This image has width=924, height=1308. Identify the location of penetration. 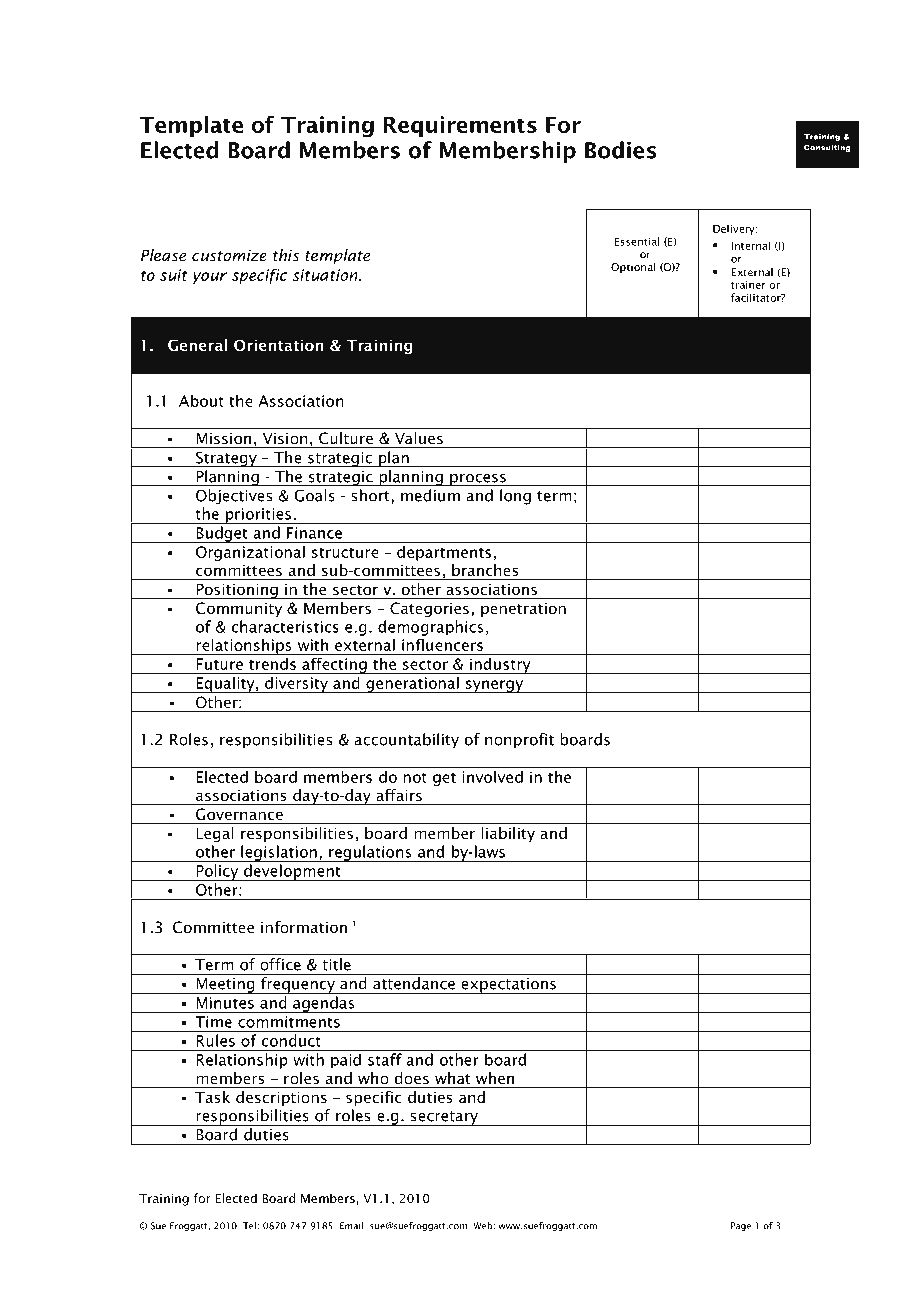
(523, 609).
